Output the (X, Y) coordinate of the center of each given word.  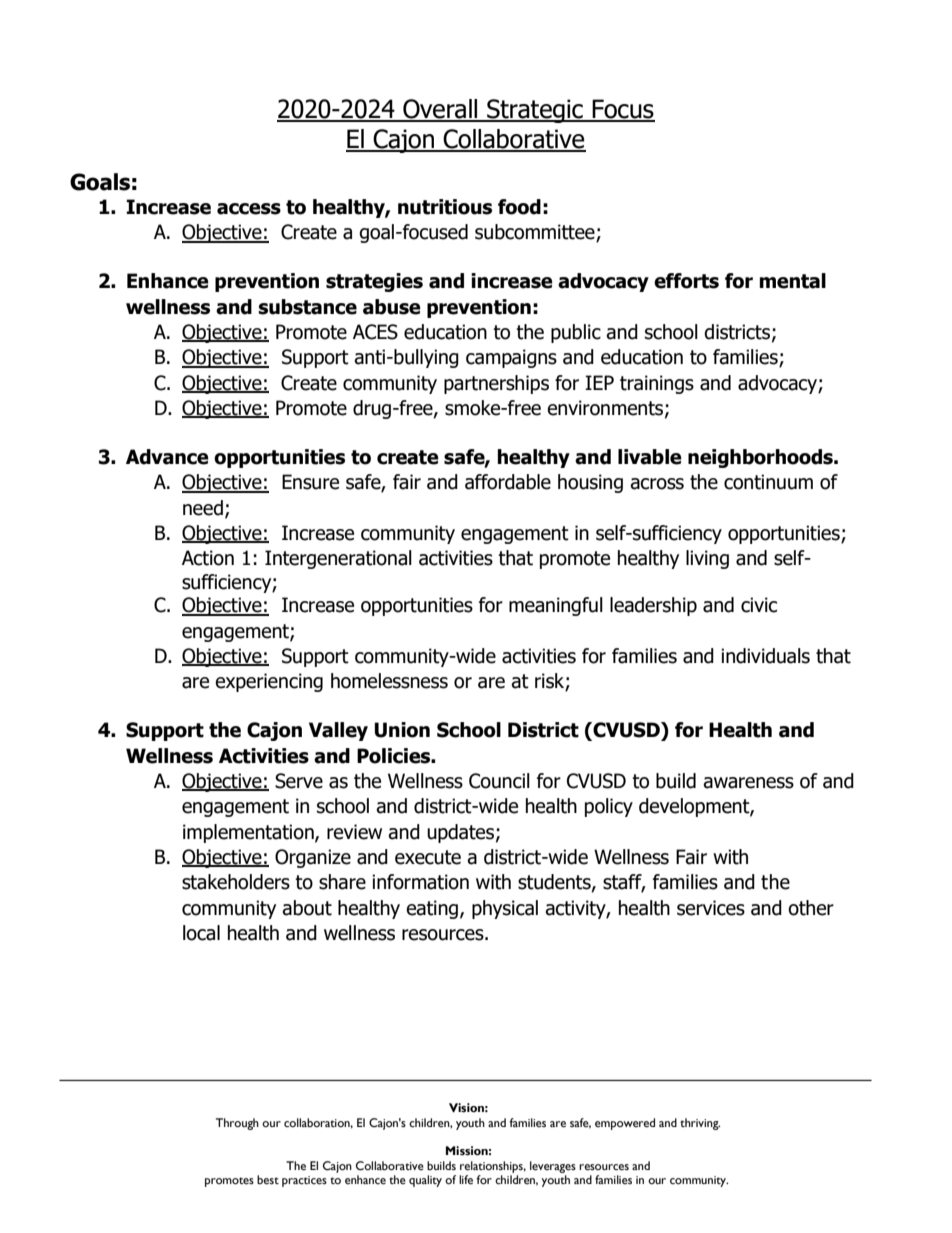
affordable (508, 482)
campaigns (511, 358)
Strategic (535, 111)
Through (237, 1124)
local (201, 933)
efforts (686, 281)
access (249, 209)
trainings (657, 384)
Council (499, 781)
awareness (748, 783)
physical (505, 909)
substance (307, 307)
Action (208, 558)
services (711, 908)
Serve (299, 781)
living (707, 559)
